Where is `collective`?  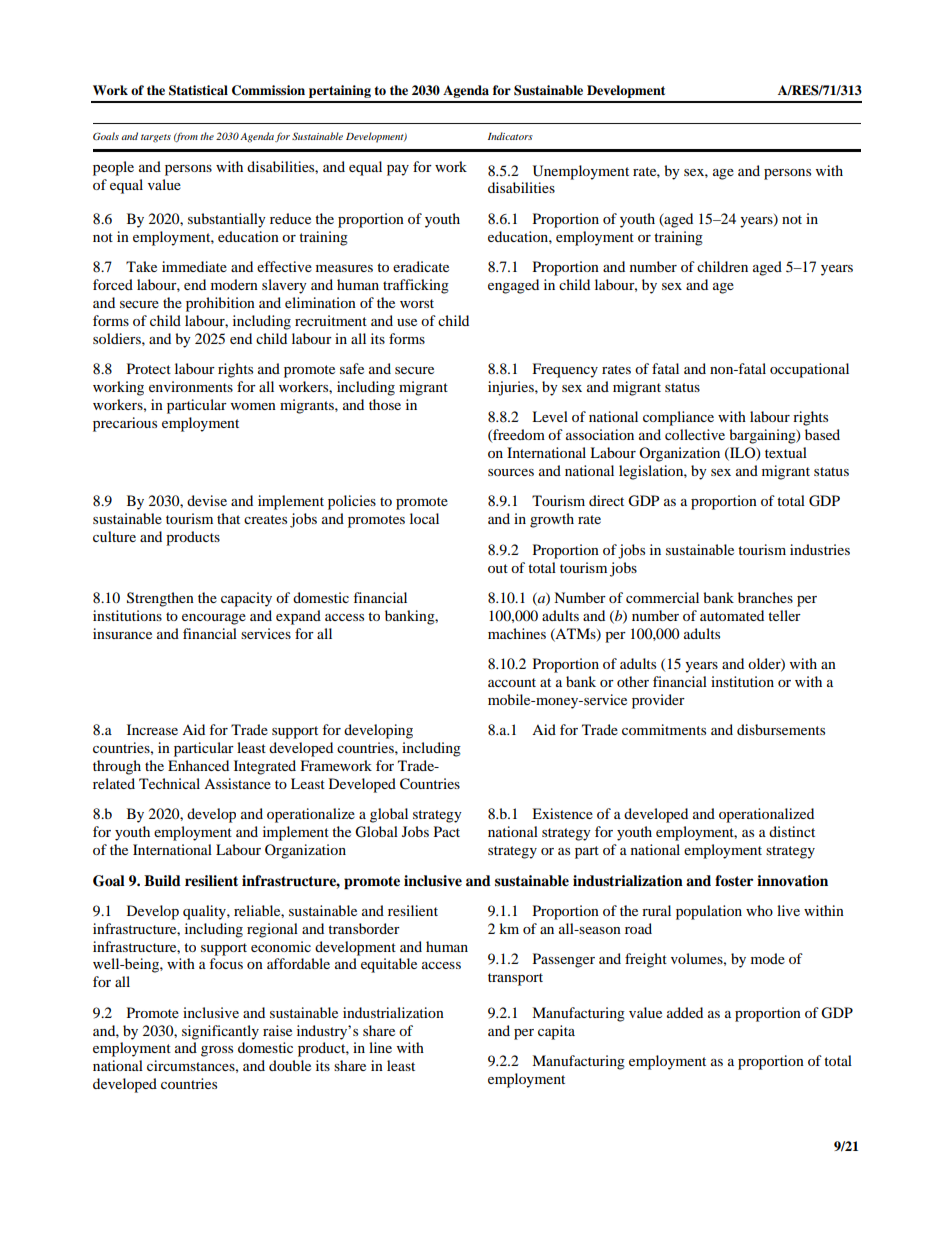 collective is located at coordinates (695, 434).
